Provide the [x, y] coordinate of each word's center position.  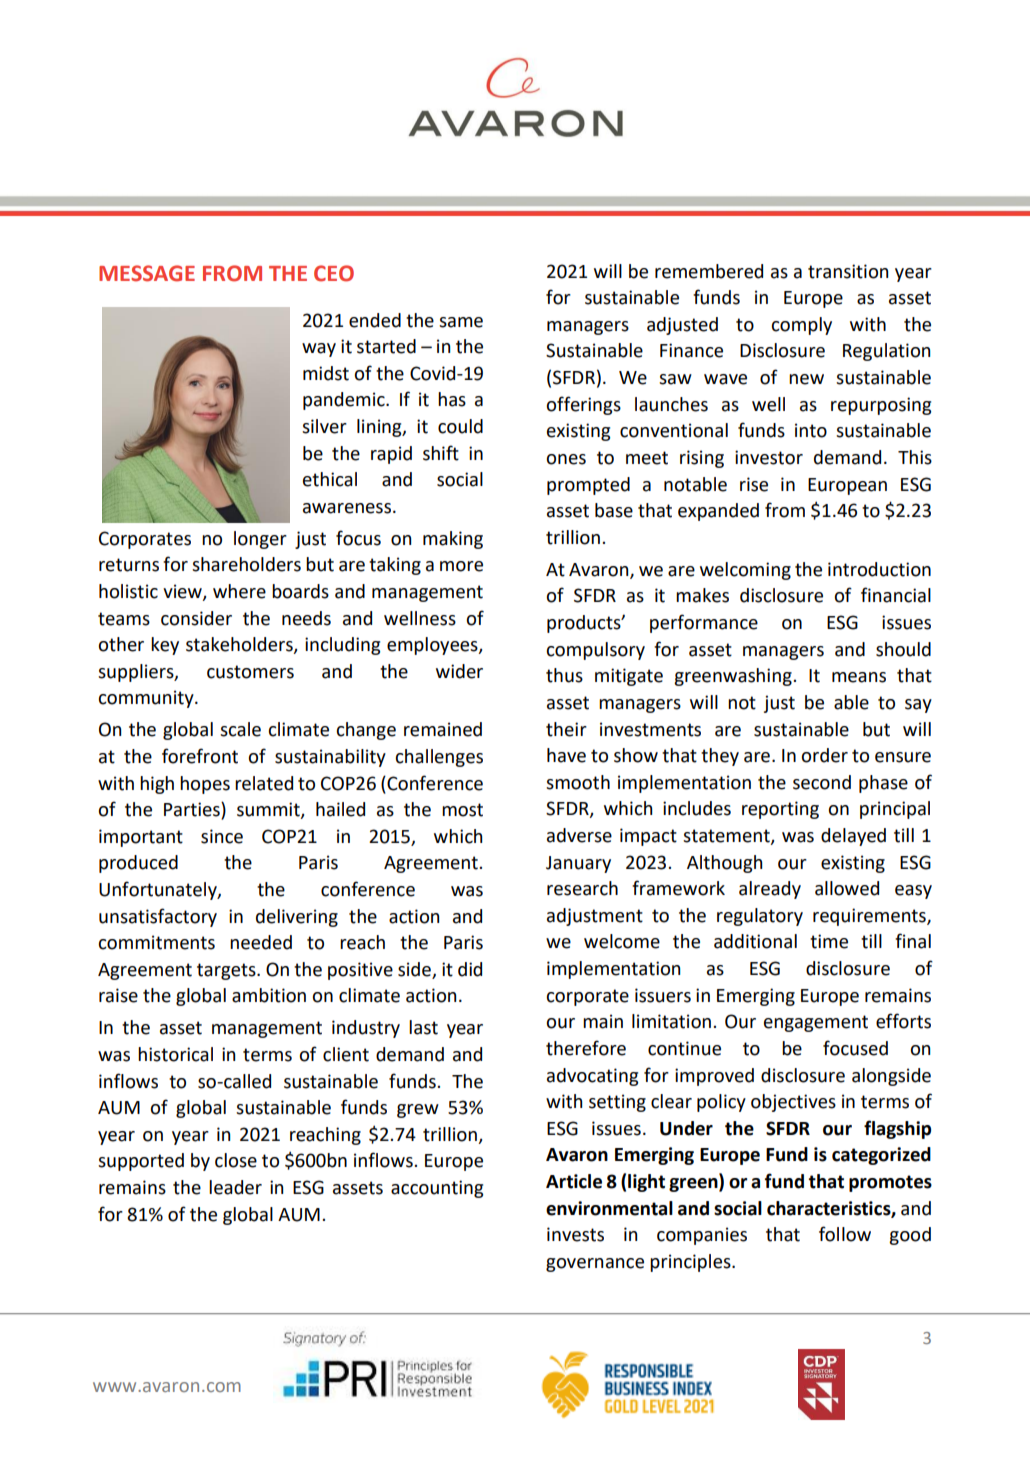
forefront [200, 756]
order [824, 755]
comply [801, 326]
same [461, 322]
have [566, 755]
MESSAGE [147, 273]
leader [235, 1187]
